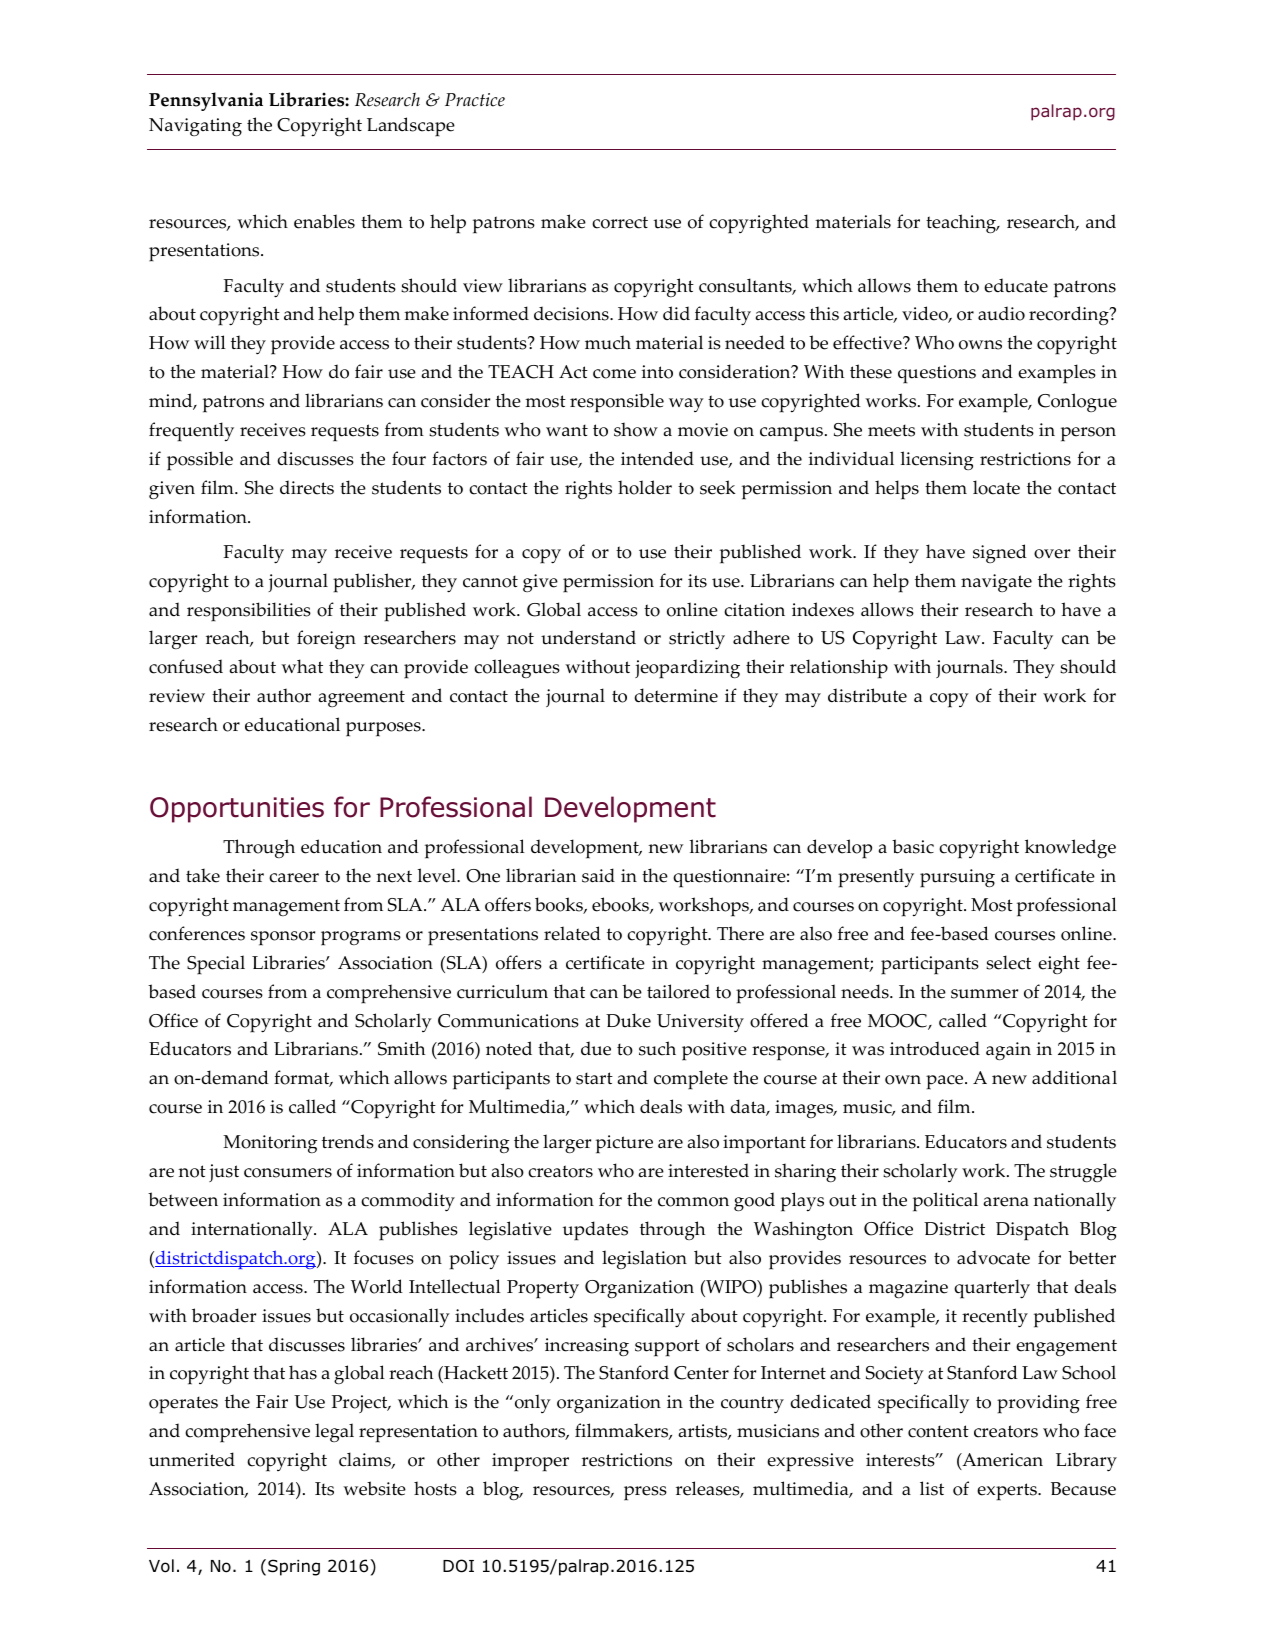 This screenshot has height=1638, width=1266. Describe the element at coordinates (957, 878) in the screenshot. I see `pursuing` at that location.
